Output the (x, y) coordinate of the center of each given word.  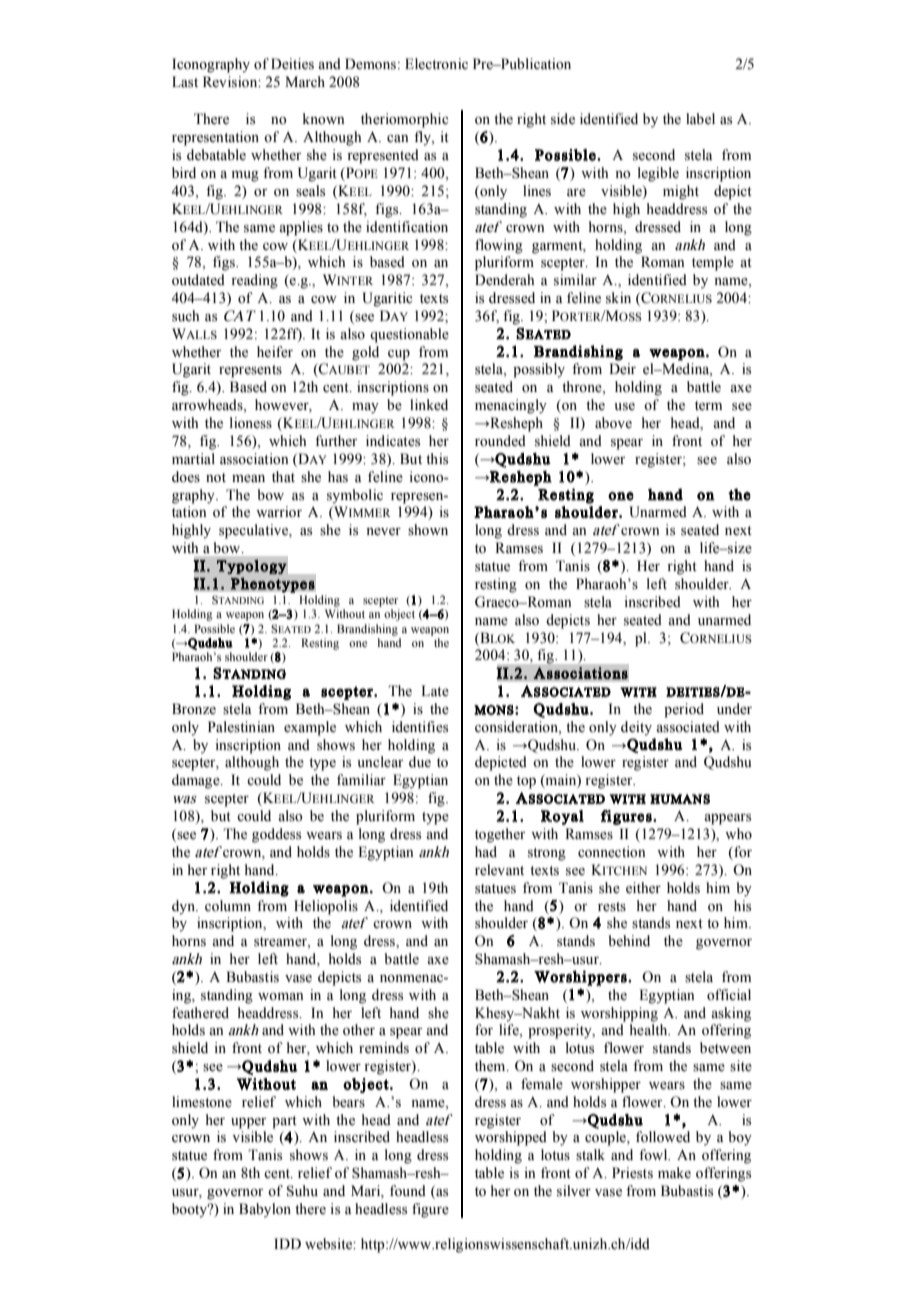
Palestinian (241, 727)
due (420, 761)
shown (428, 530)
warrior (279, 512)
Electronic (436, 63)
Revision (231, 82)
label (700, 119)
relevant (499, 870)
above (613, 423)
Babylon (265, 1210)
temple (713, 263)
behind (629, 940)
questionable (409, 335)
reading (254, 281)
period (684, 710)
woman (281, 996)
